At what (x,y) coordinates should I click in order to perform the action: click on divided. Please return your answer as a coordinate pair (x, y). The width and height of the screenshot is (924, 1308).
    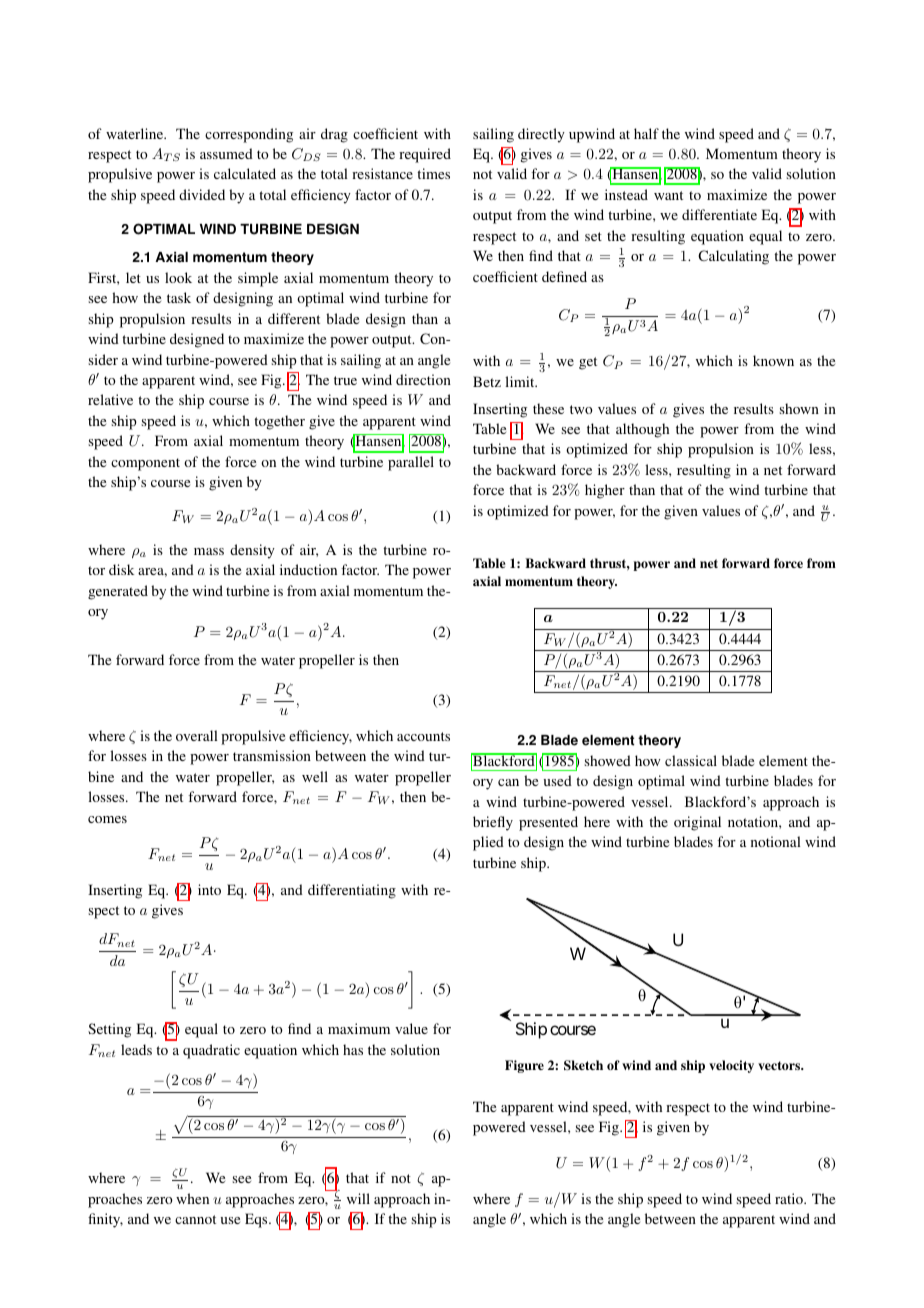
    Looking at the image, I should click on (202, 194).
